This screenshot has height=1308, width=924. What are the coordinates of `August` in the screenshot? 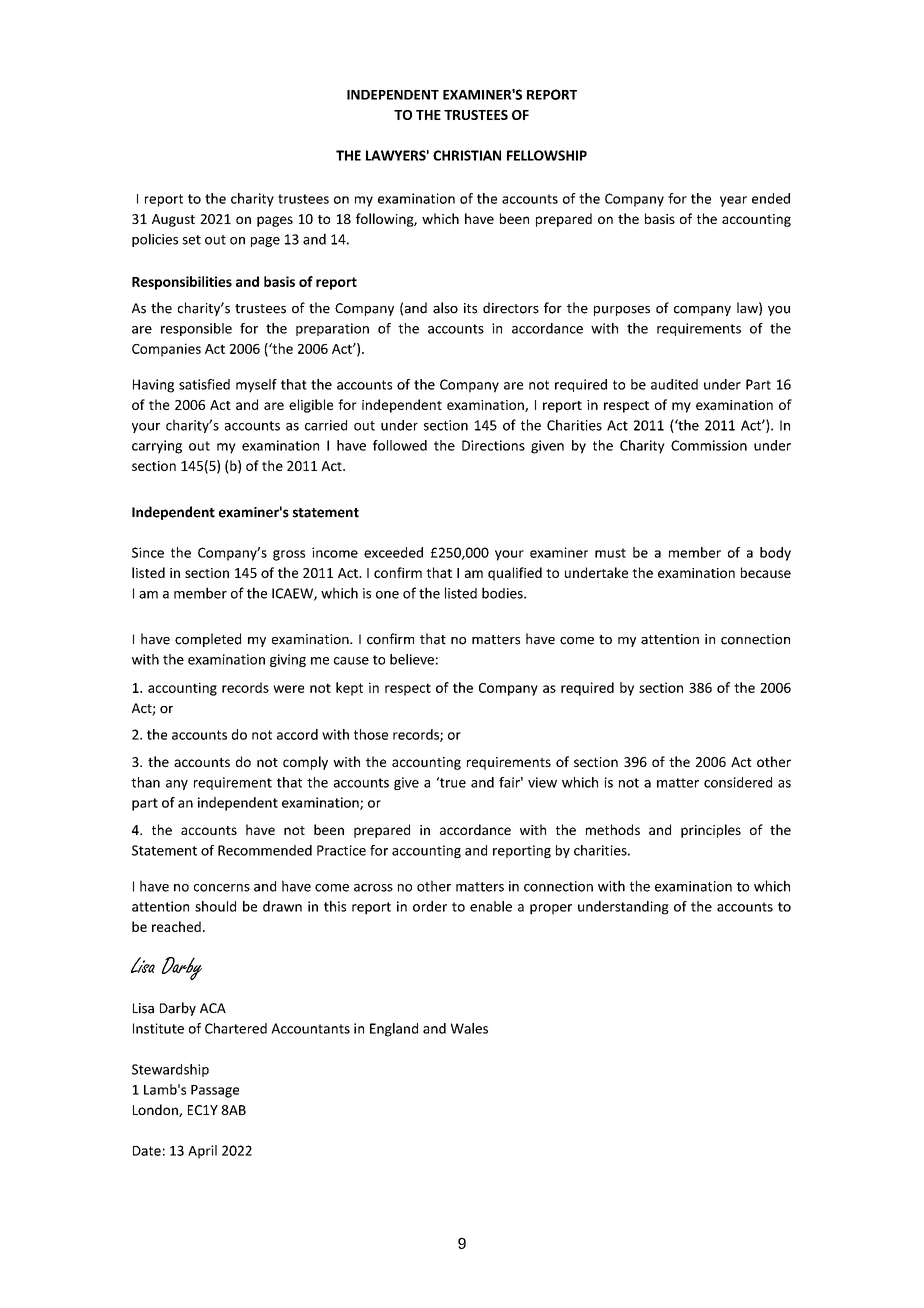 It's located at (173, 220).
